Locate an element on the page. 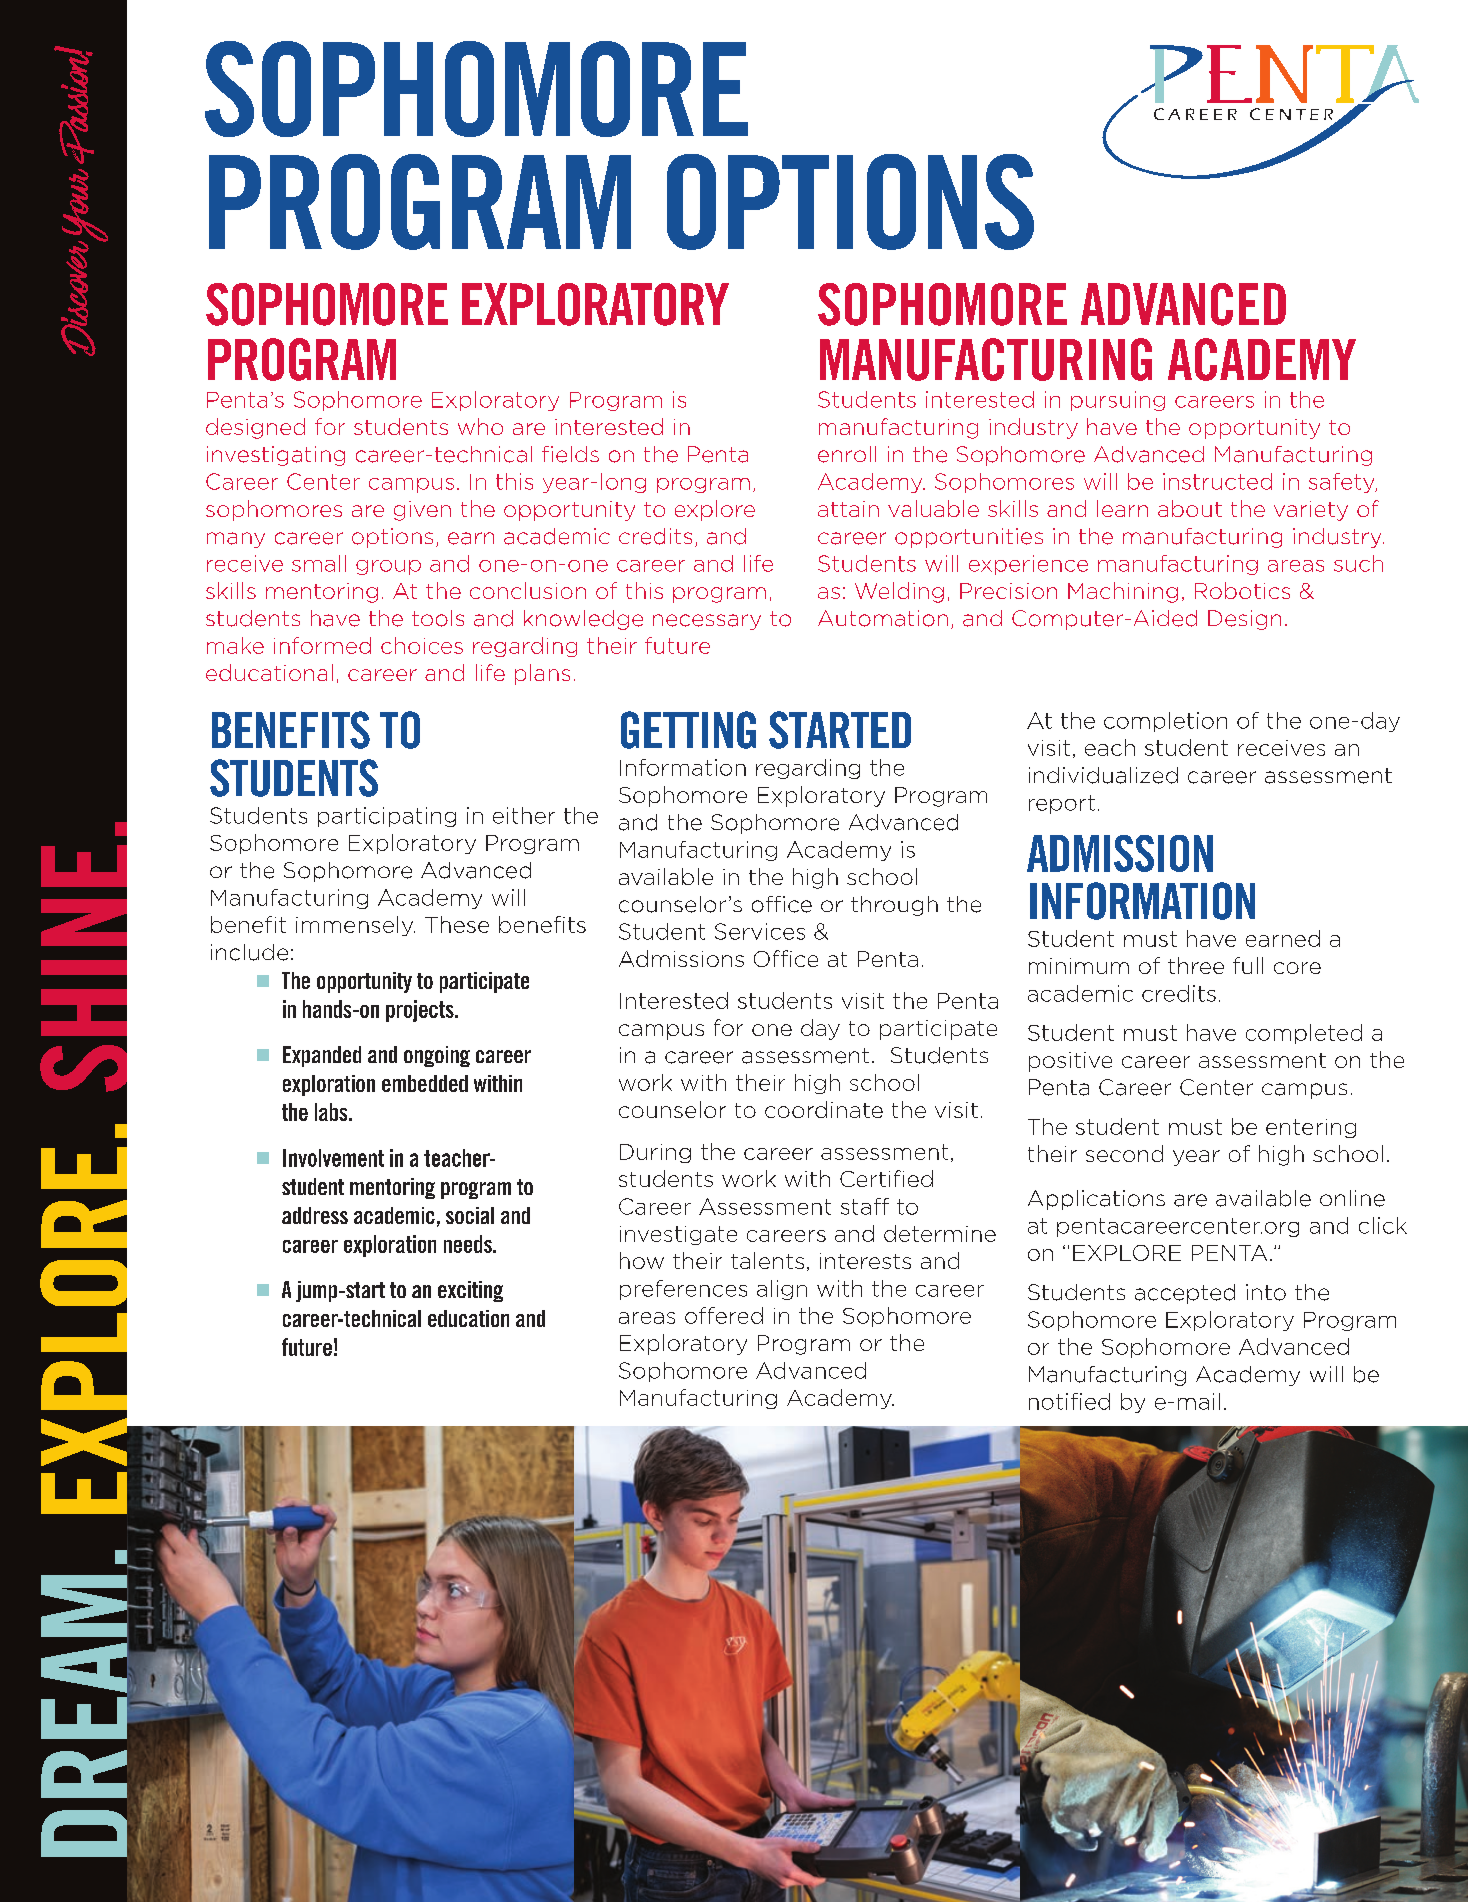  who is located at coordinates (480, 426).
